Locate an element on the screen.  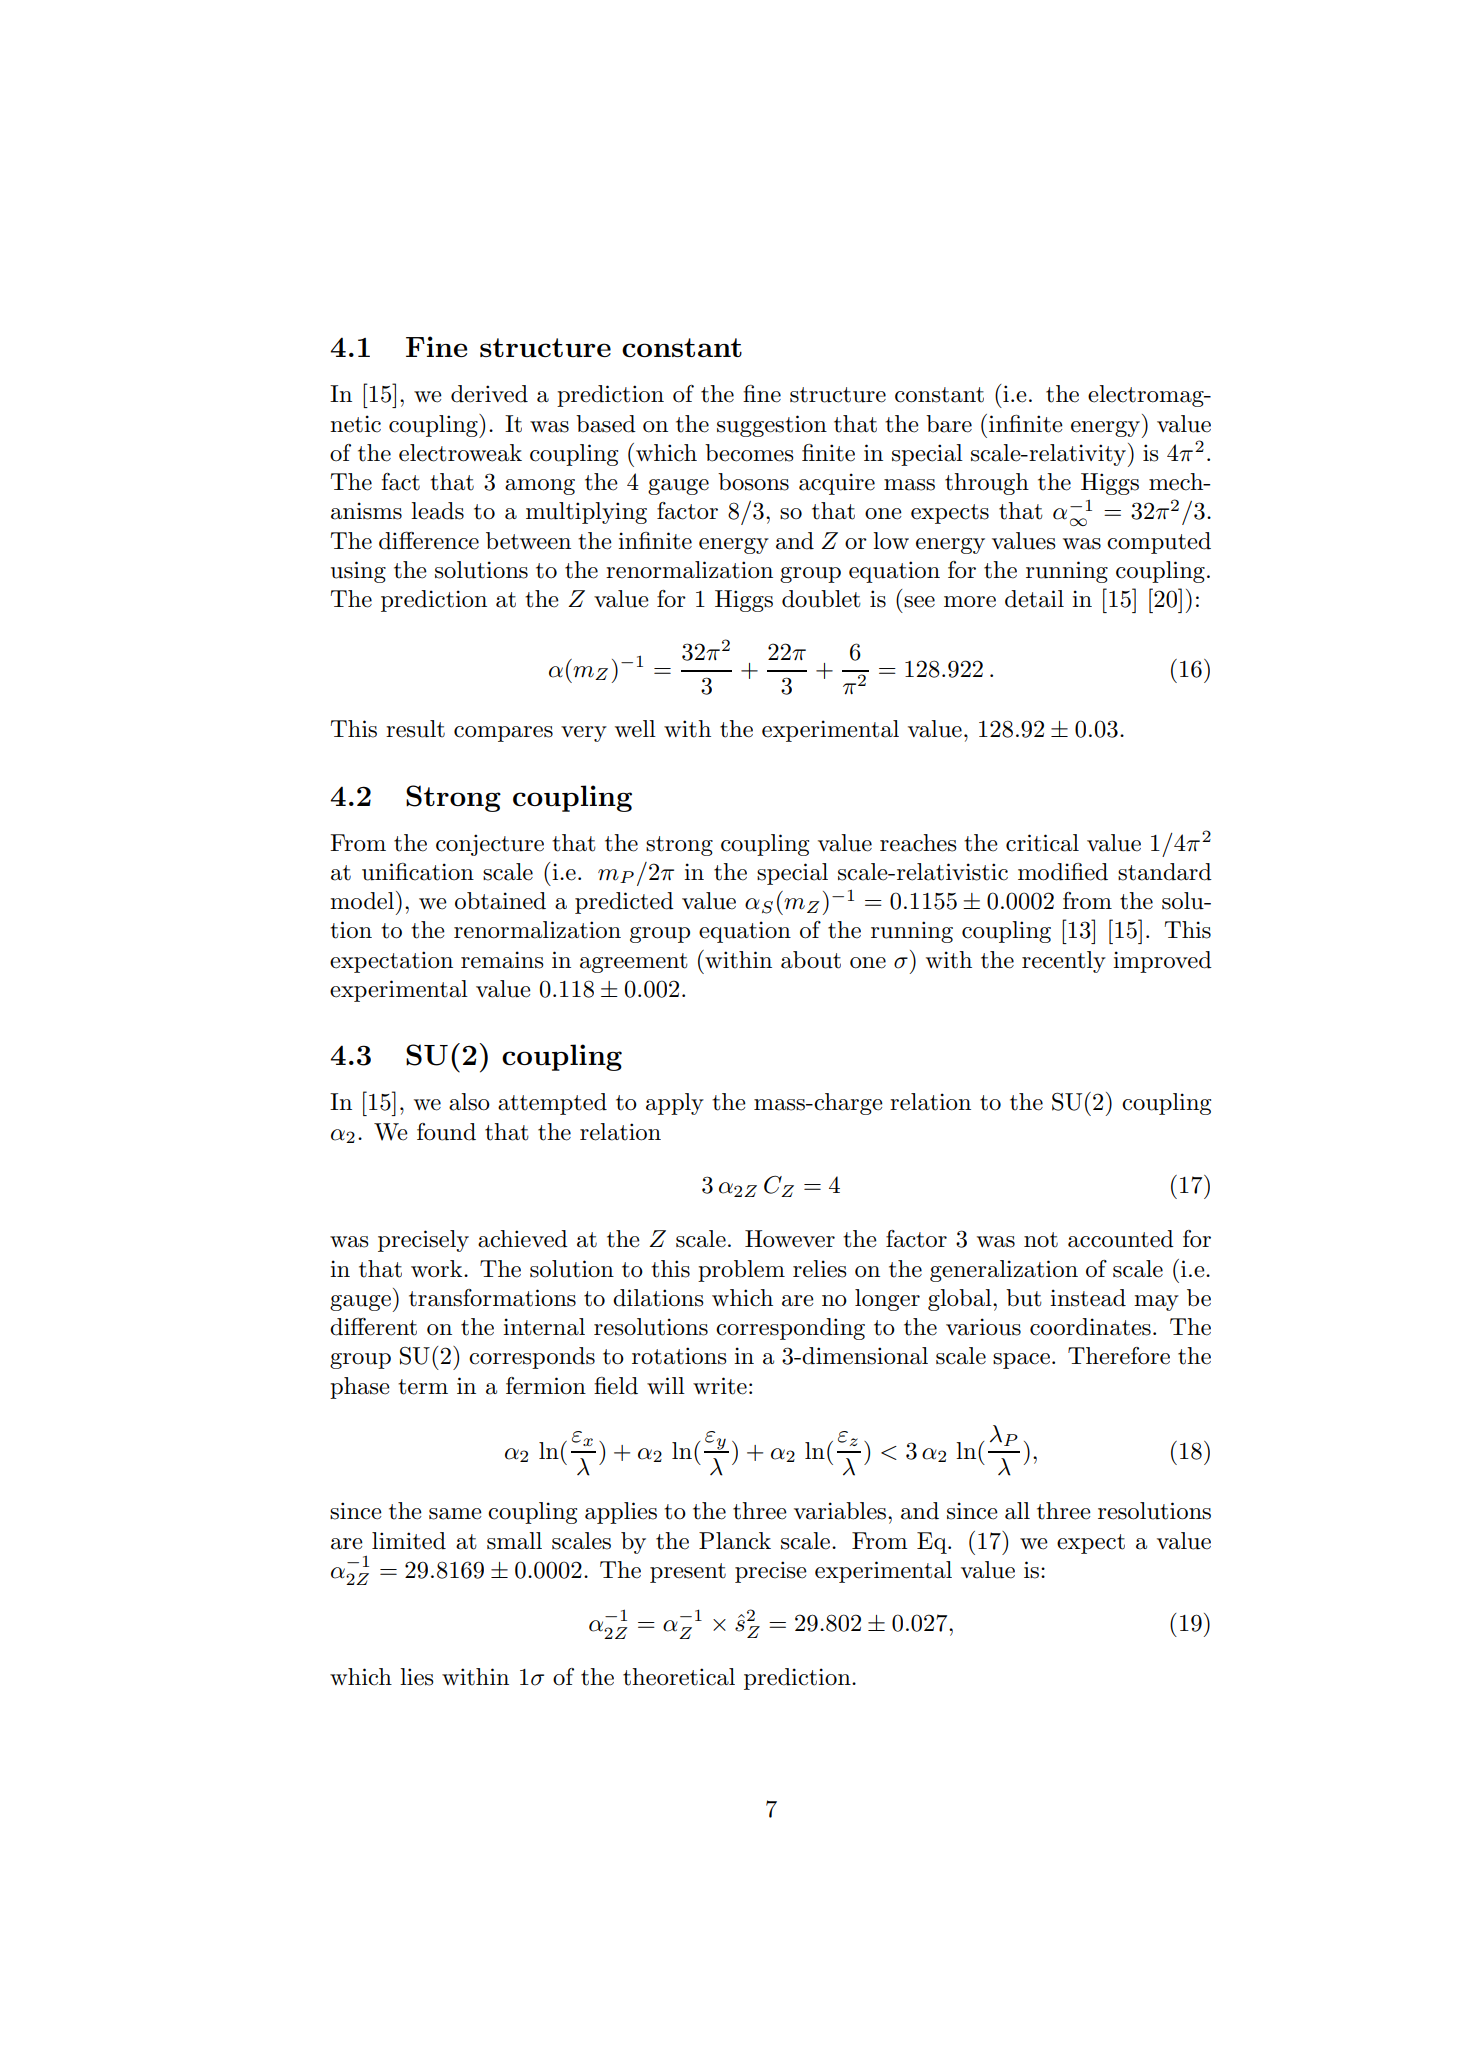
limited is located at coordinates (409, 1541).
